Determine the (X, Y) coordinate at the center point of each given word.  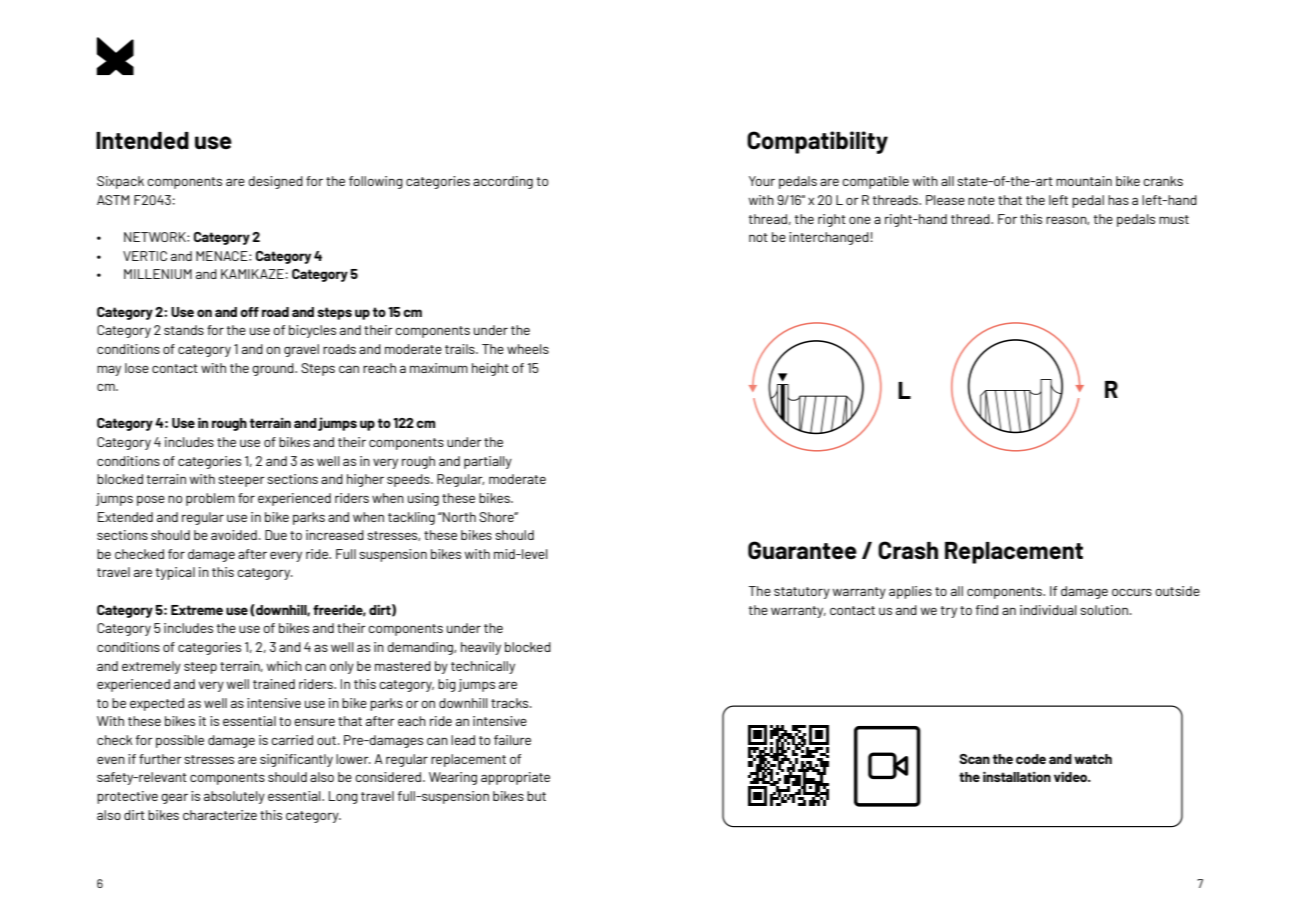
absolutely (234, 797)
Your (762, 181)
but (536, 796)
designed (275, 182)
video (1072, 777)
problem (210, 499)
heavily (481, 648)
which (284, 666)
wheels (528, 349)
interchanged (830, 238)
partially (488, 462)
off (249, 312)
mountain (1084, 181)
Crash (908, 550)
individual (1048, 610)
